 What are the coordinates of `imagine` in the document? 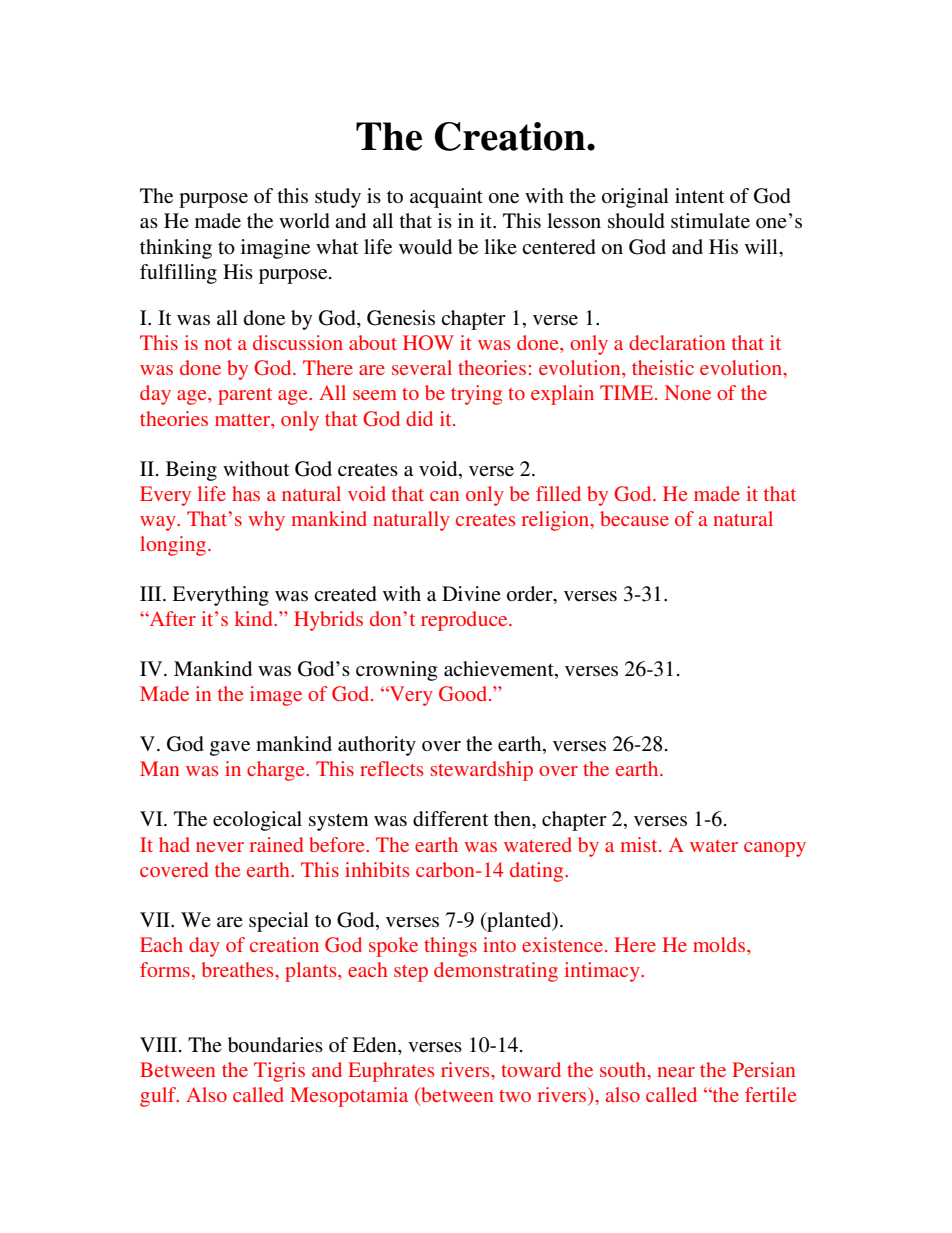 It's located at (275, 249).
